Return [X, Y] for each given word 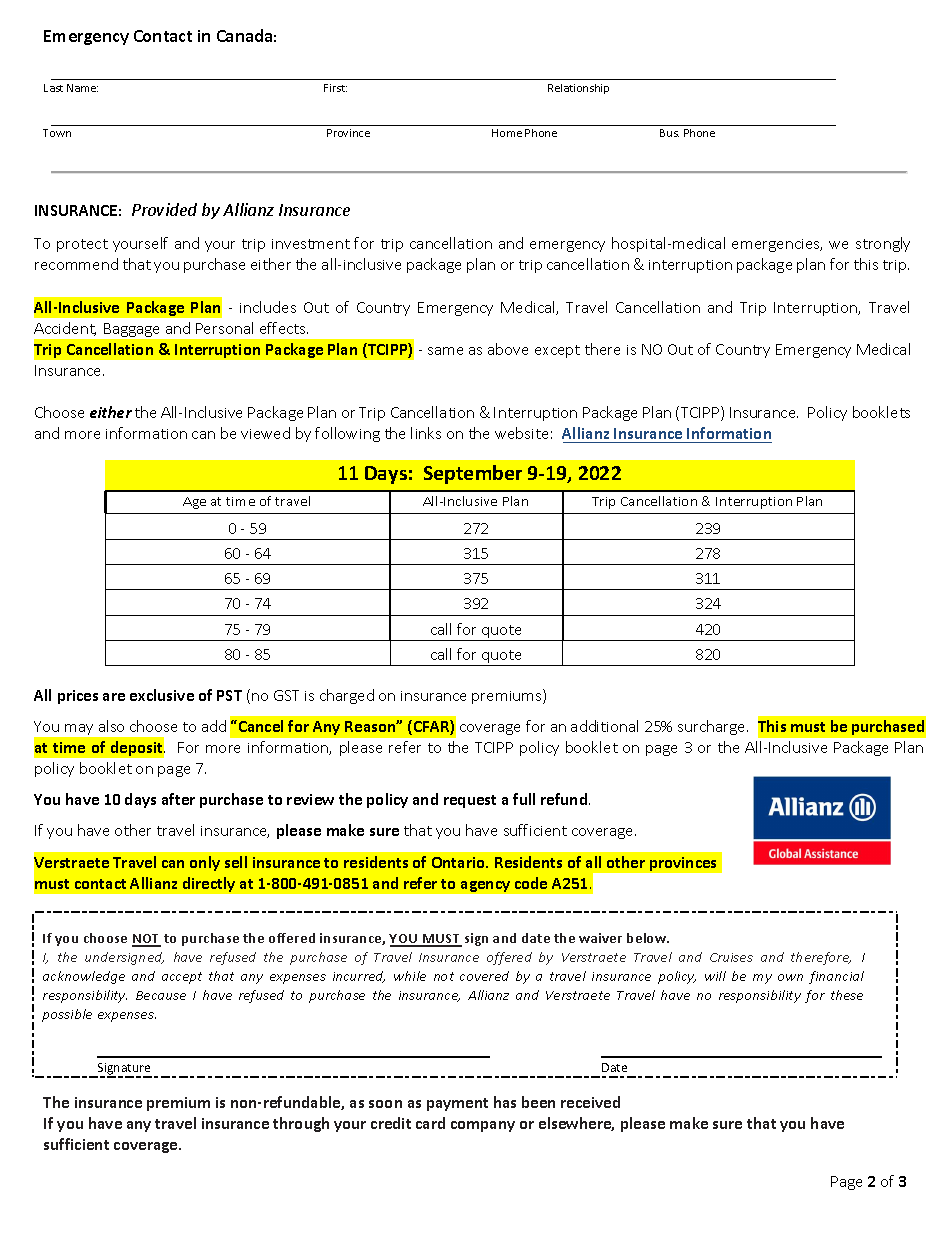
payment [457, 1104]
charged [347, 696]
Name [82, 88]
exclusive [162, 695]
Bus [669, 133]
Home [507, 133]
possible [67, 1015]
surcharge [713, 727]
